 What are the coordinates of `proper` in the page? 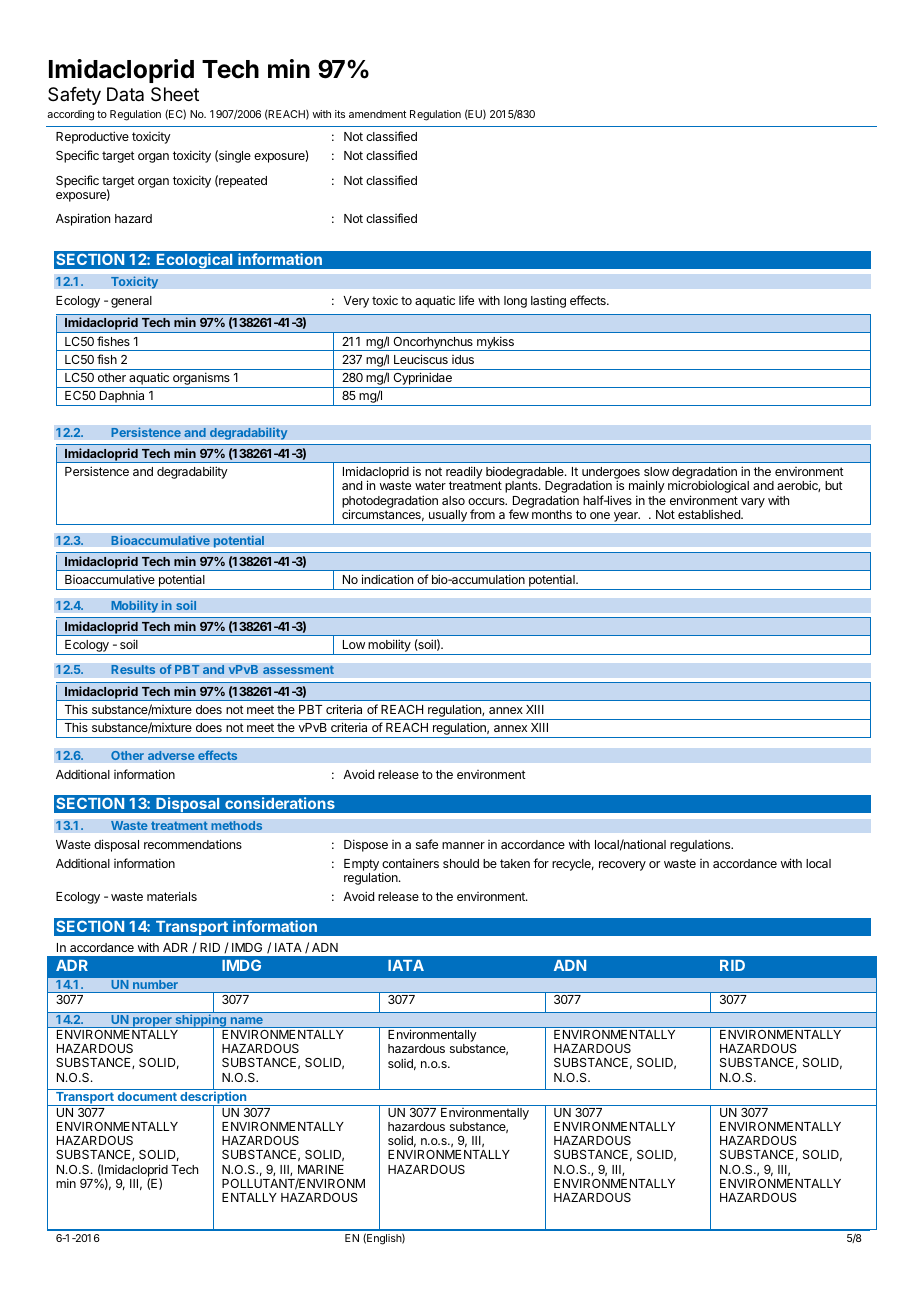 It's located at (152, 1022).
